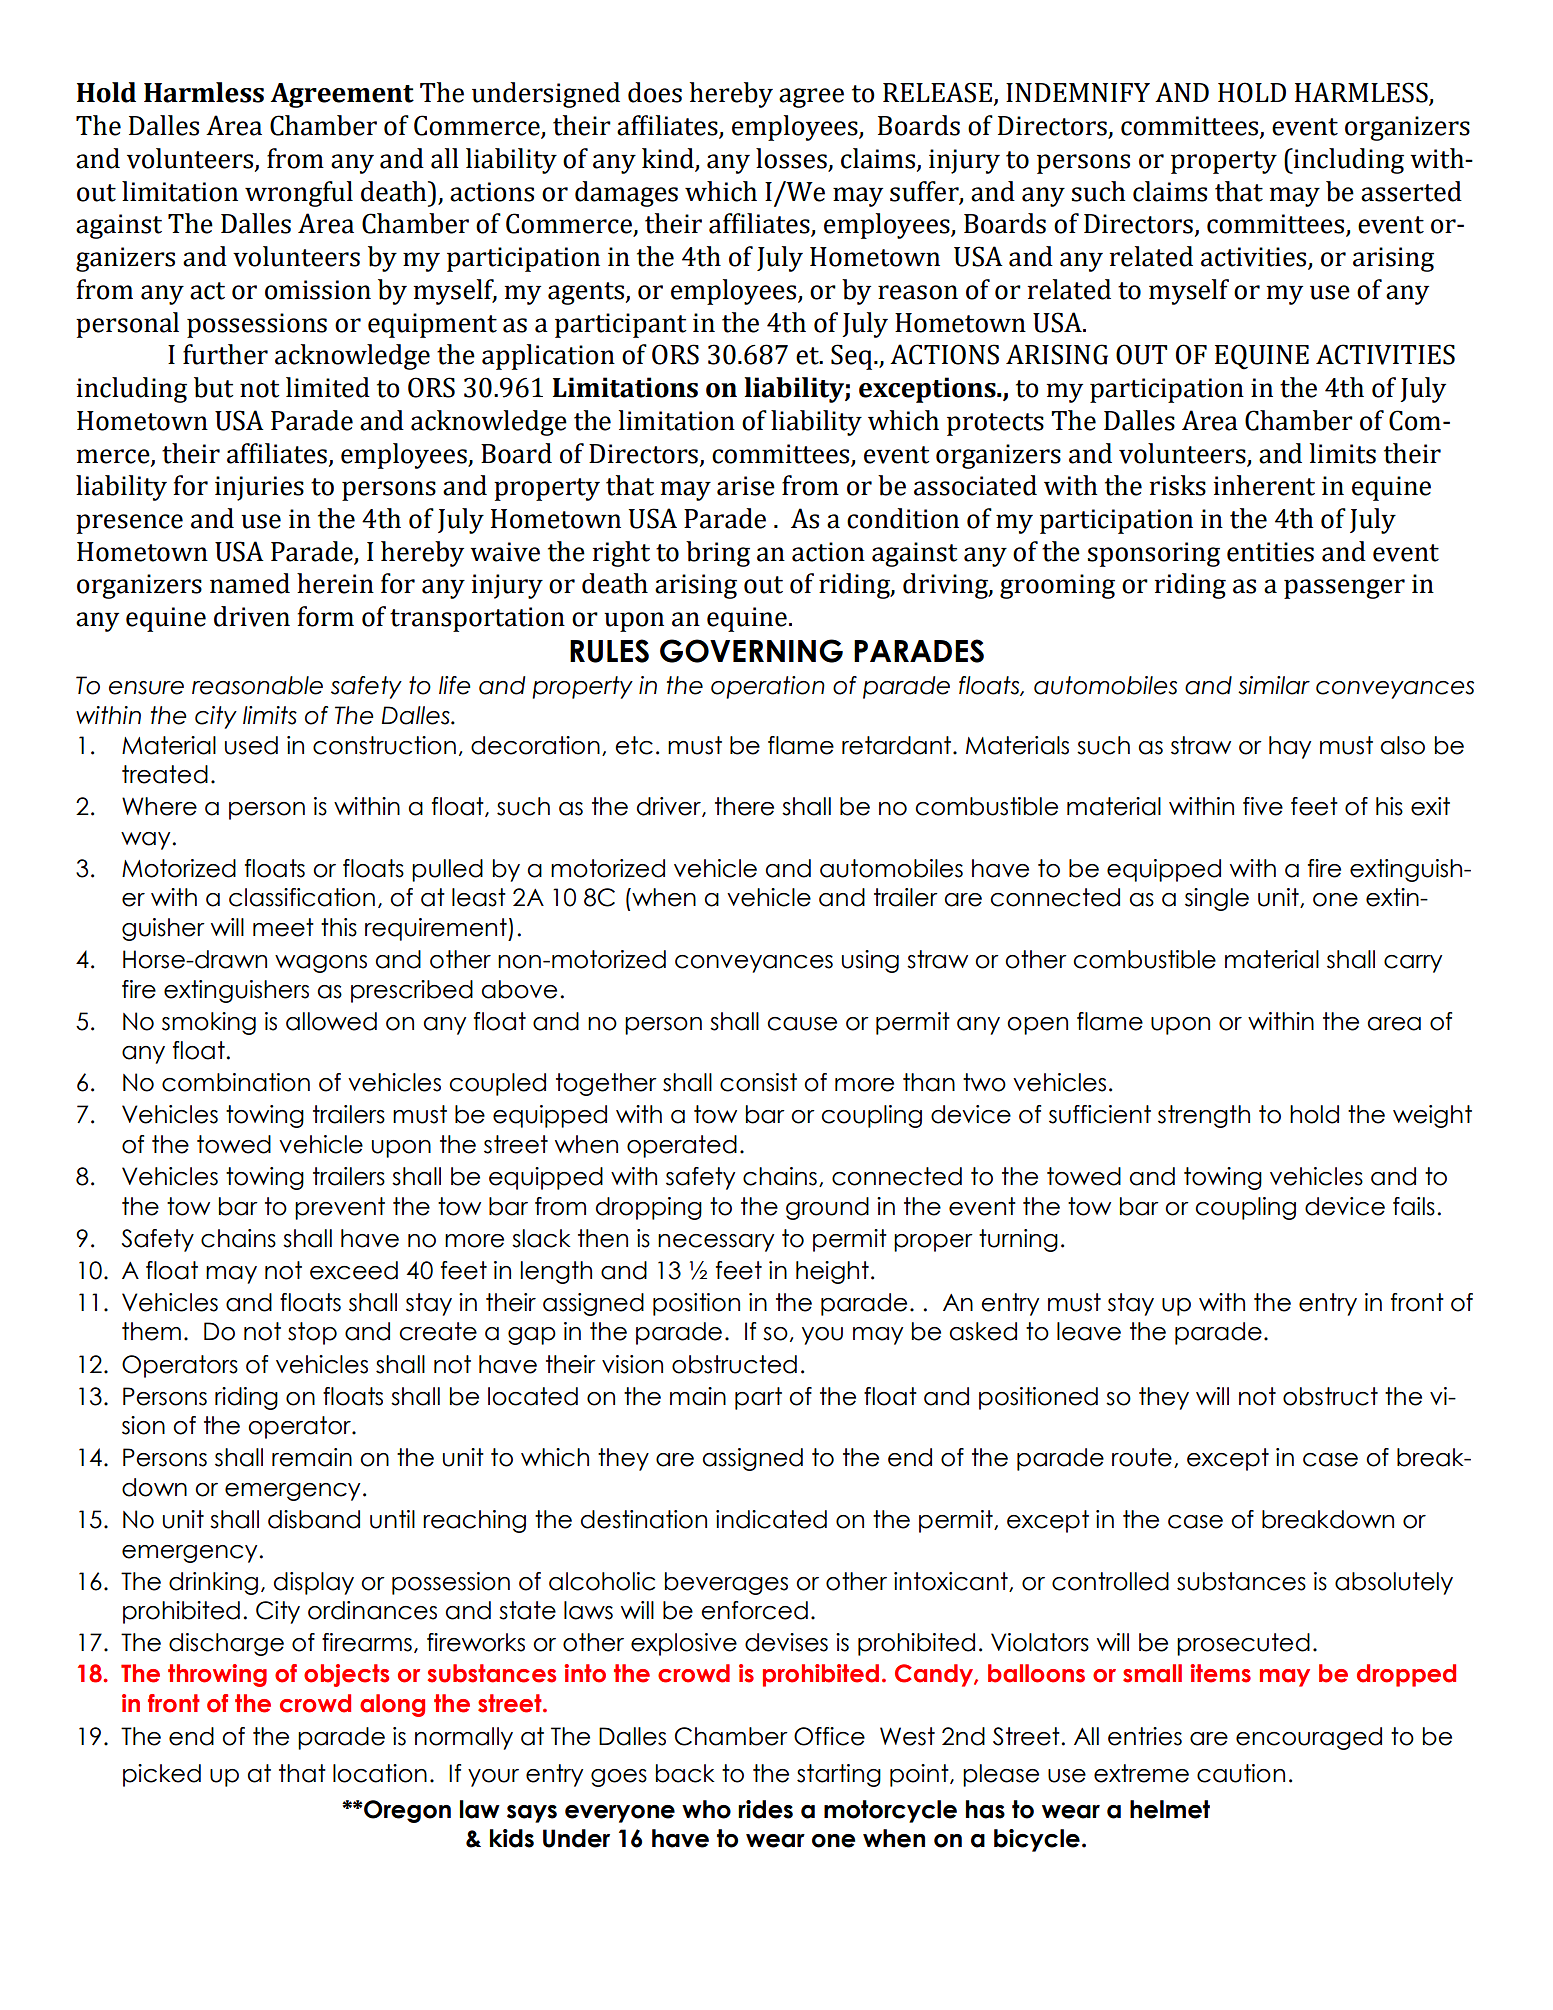 This document has height=2010, width=1553. What do you see at coordinates (299, 194) in the document?
I see `wrongful` at bounding box center [299, 194].
